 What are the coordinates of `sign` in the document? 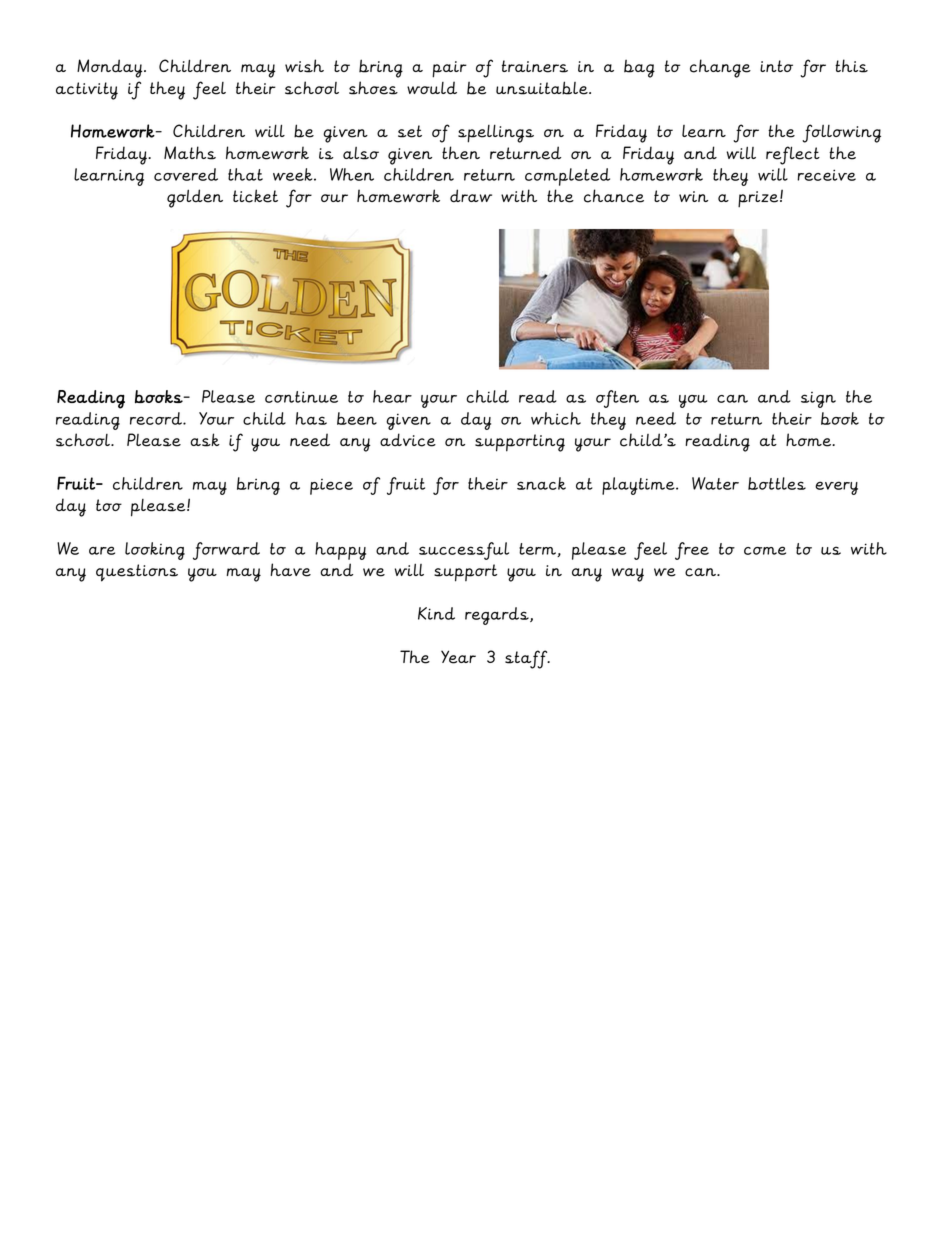 It's located at (818, 400).
